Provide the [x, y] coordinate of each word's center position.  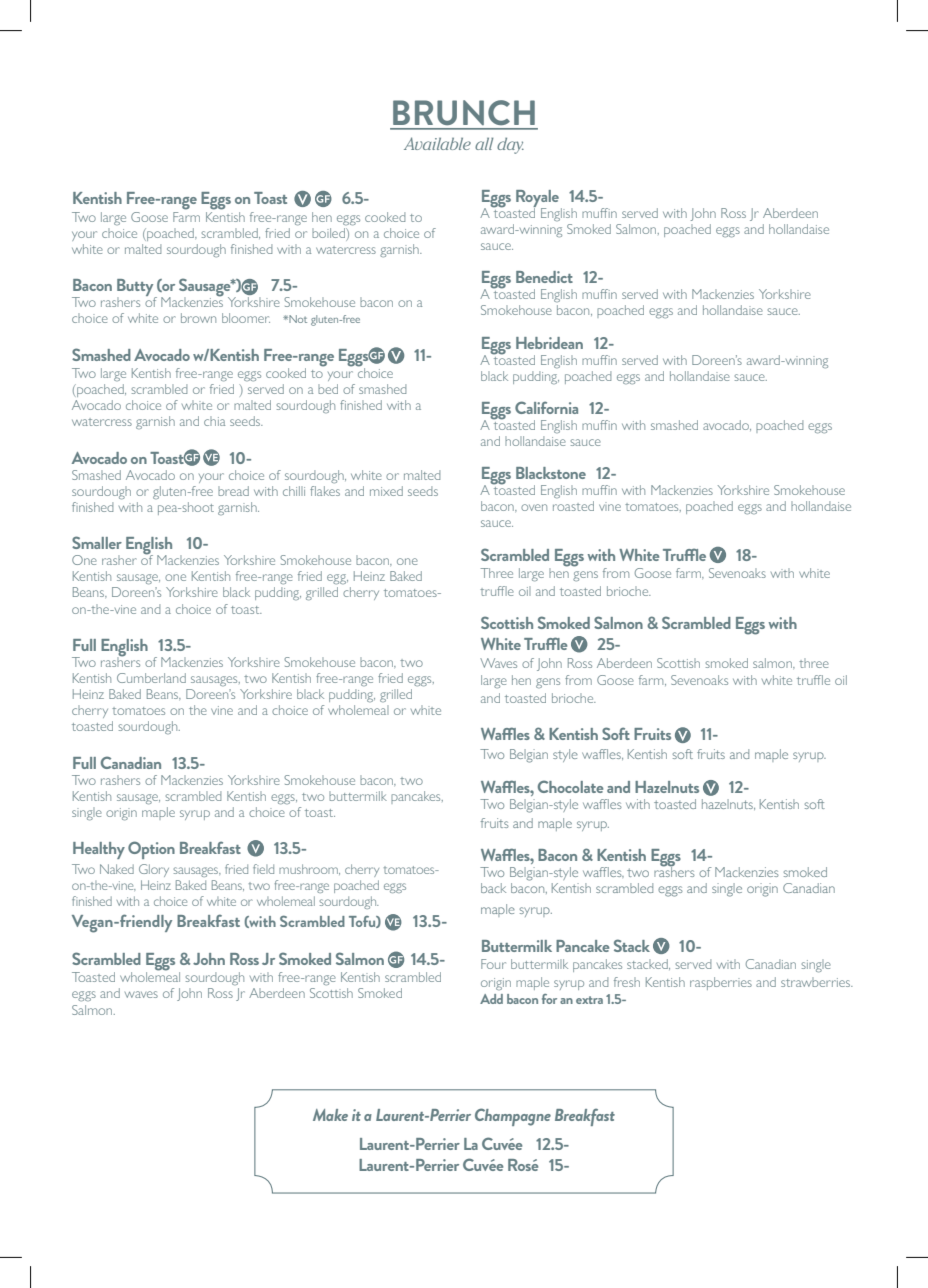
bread [233, 491]
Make [330, 1115]
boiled [329, 233]
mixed [386, 491]
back [493, 888]
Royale [537, 199]
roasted [573, 506]
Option [151, 850]
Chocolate [570, 786]
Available [437, 143]
